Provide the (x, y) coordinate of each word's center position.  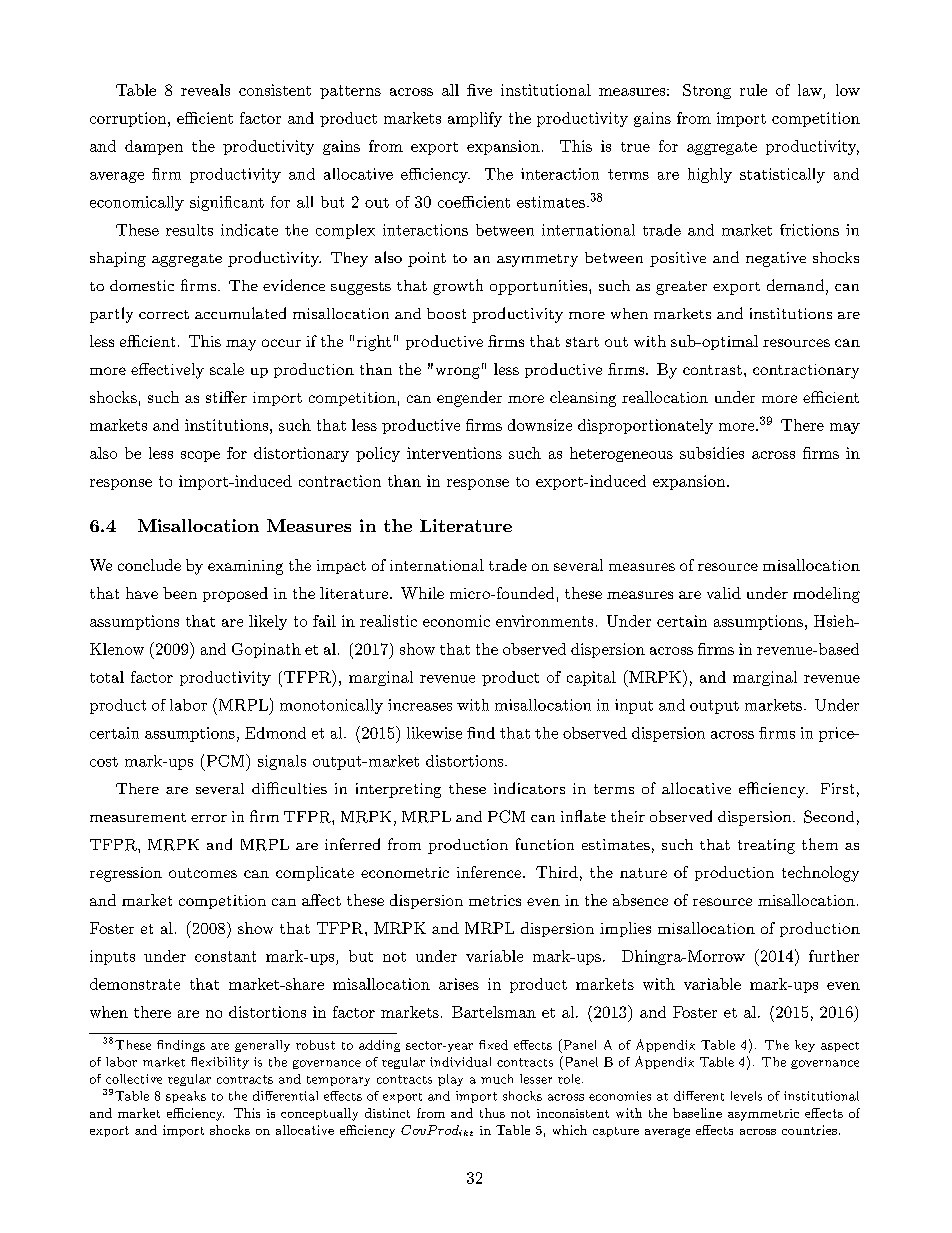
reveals (205, 90)
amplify (475, 119)
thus (492, 1113)
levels (746, 1096)
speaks (186, 1097)
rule (753, 90)
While (422, 593)
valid (724, 593)
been (180, 593)
